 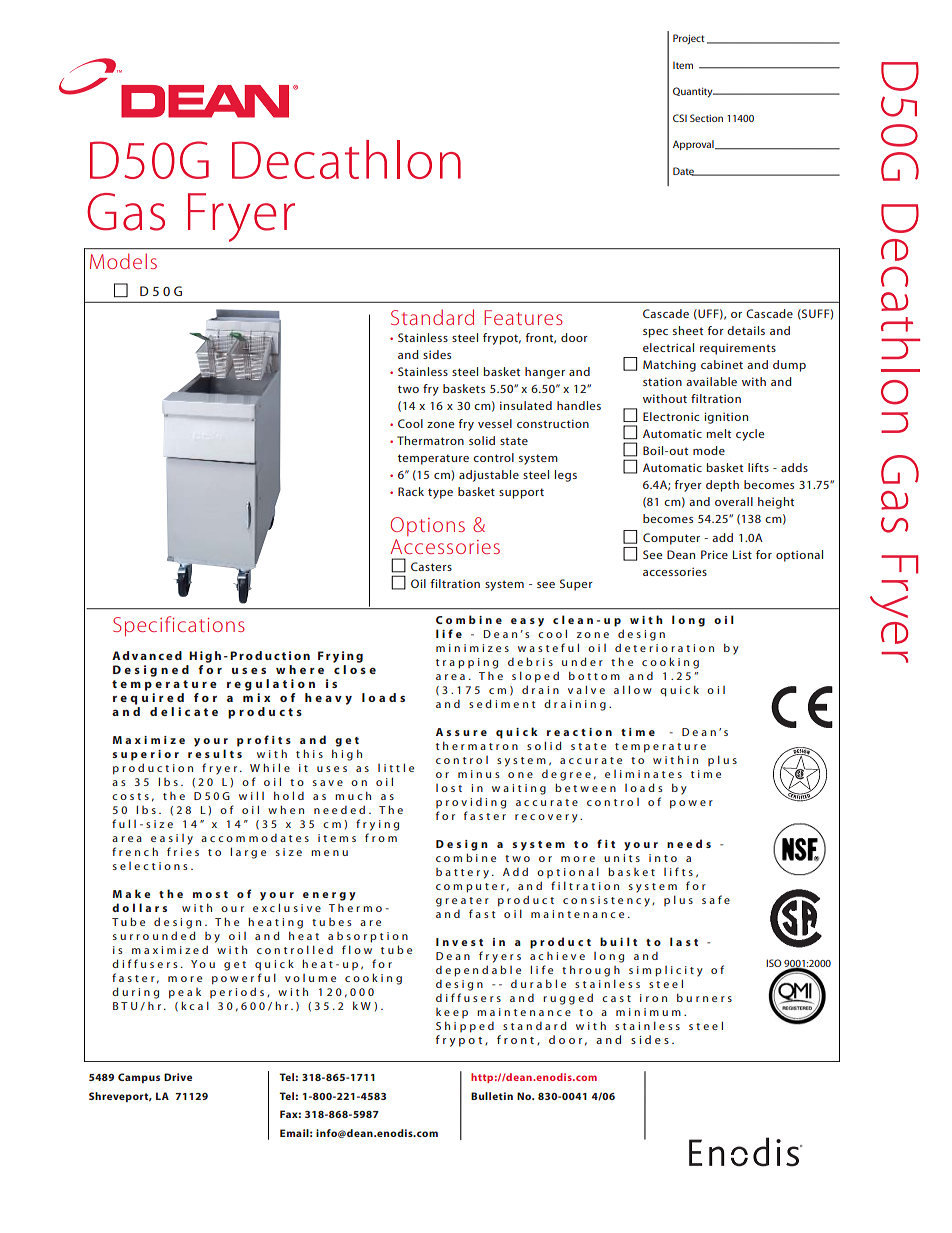 I want to click on Advanced, so click(x=147, y=655).
